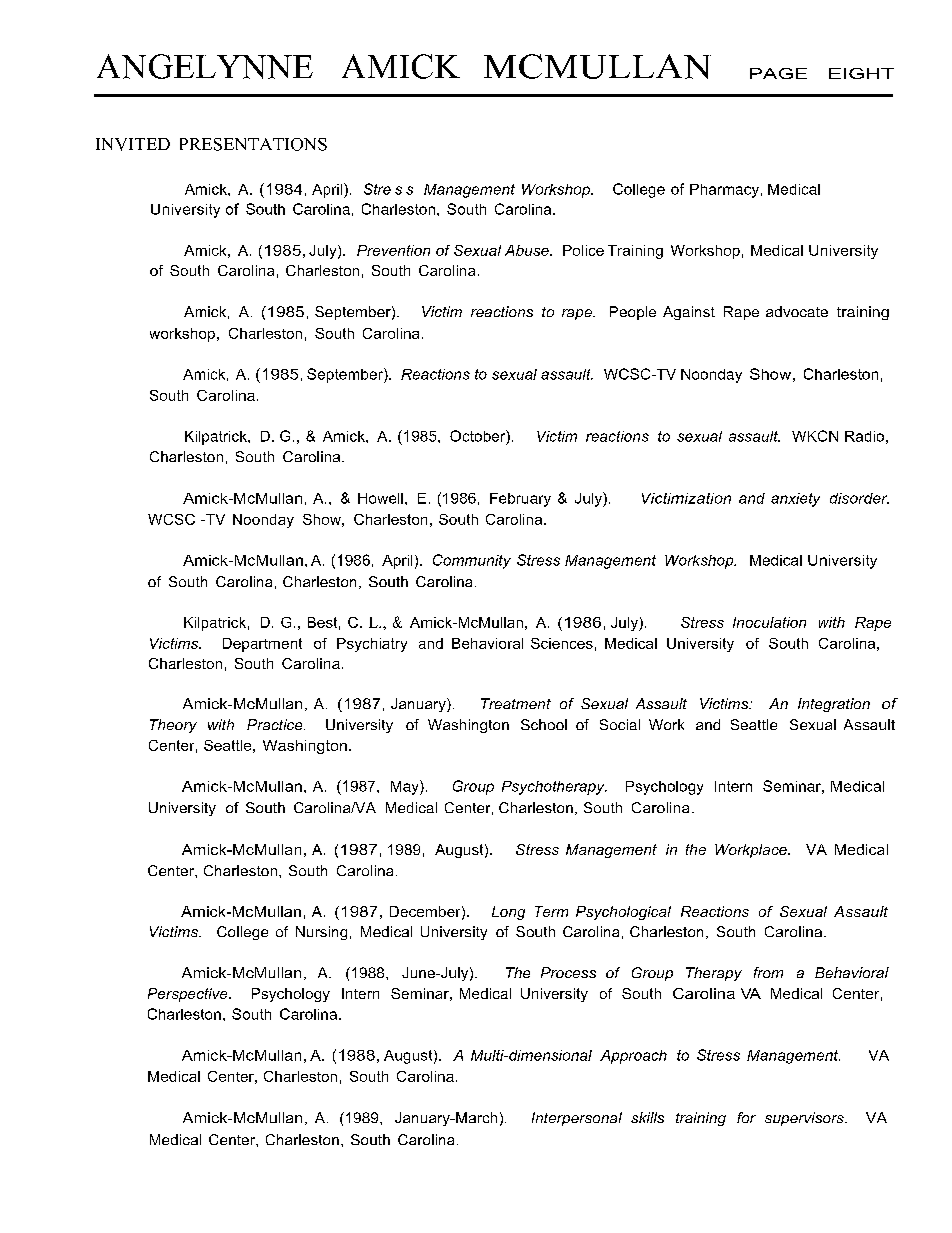 This screenshot has height=1233, width=952. I want to click on Perspective, so click(189, 995).
